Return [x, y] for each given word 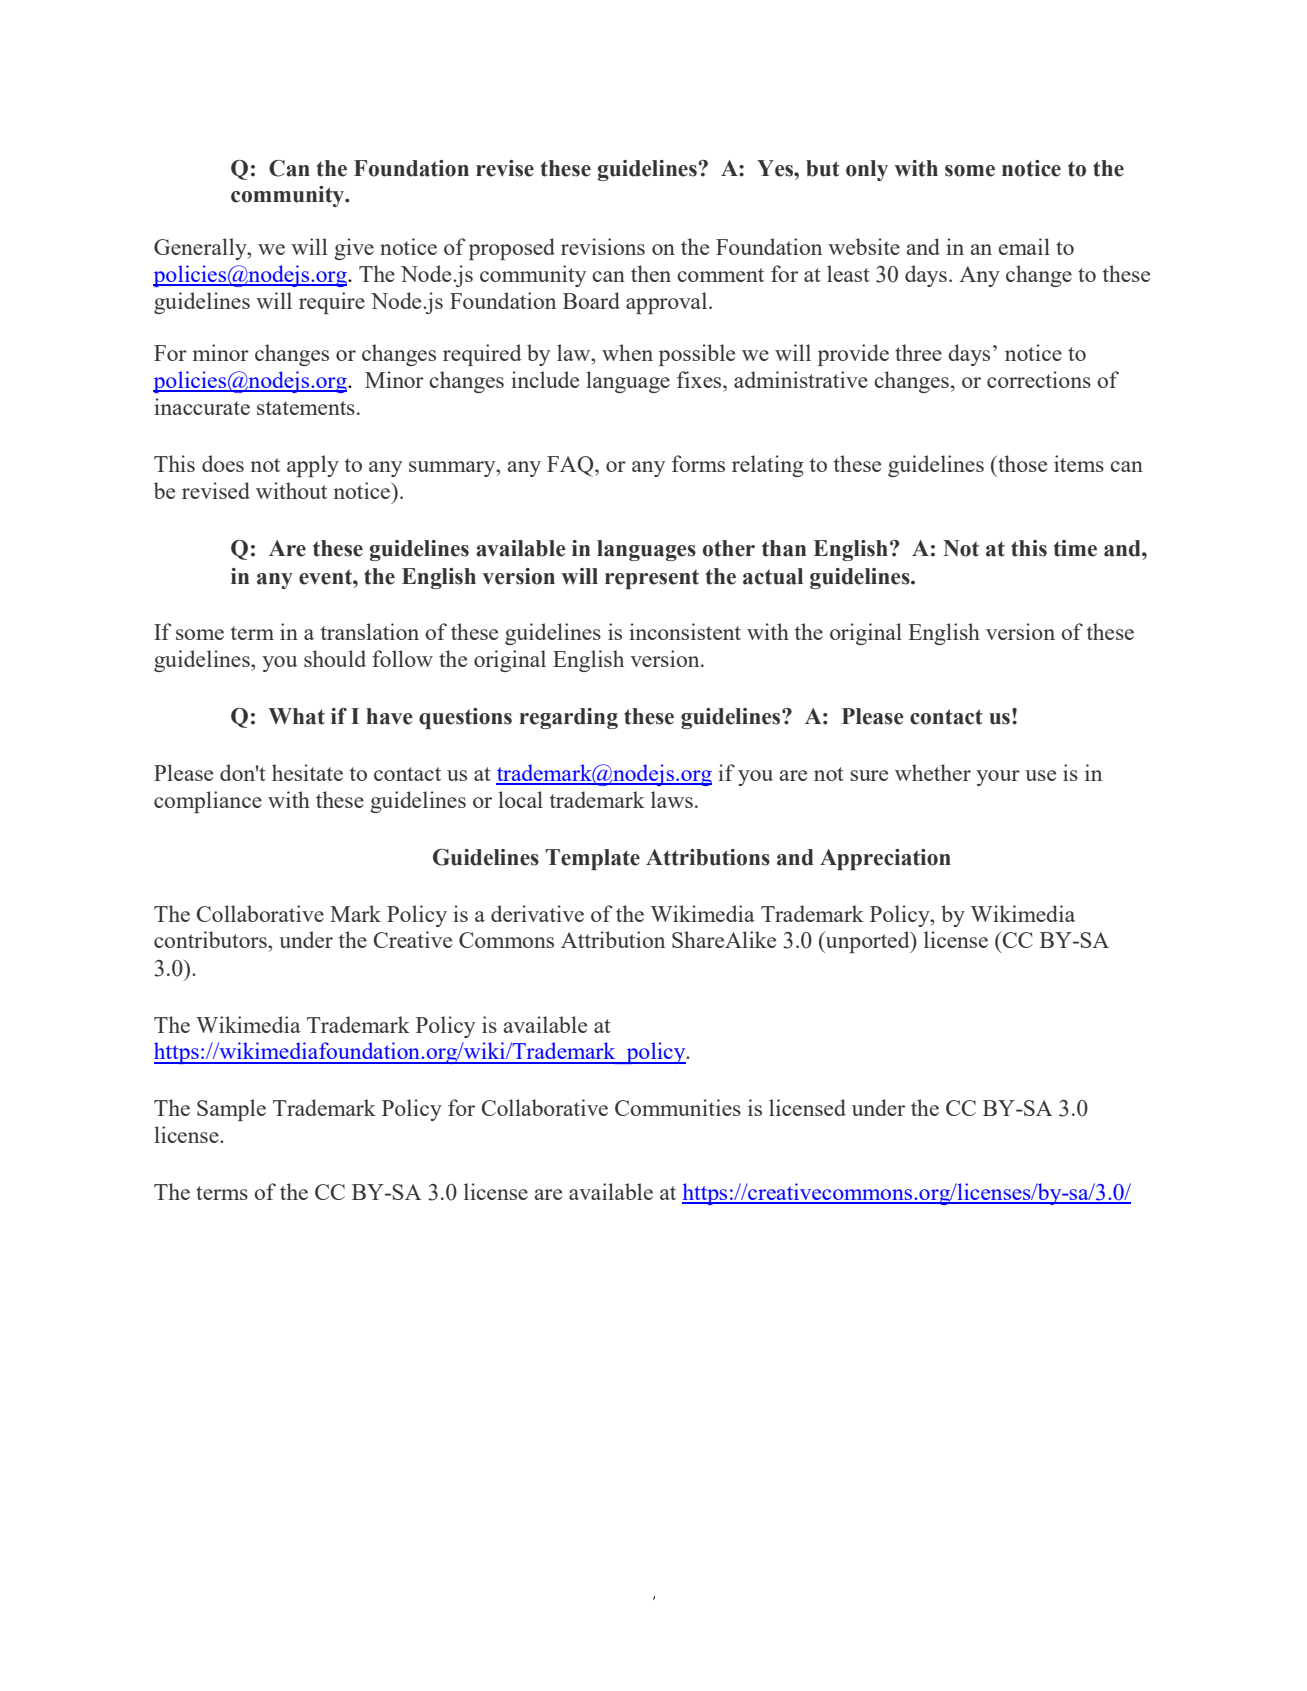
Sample [231, 1110]
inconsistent [685, 631]
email [1024, 246]
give [354, 249]
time [1075, 548]
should [335, 658]
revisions [603, 246]
